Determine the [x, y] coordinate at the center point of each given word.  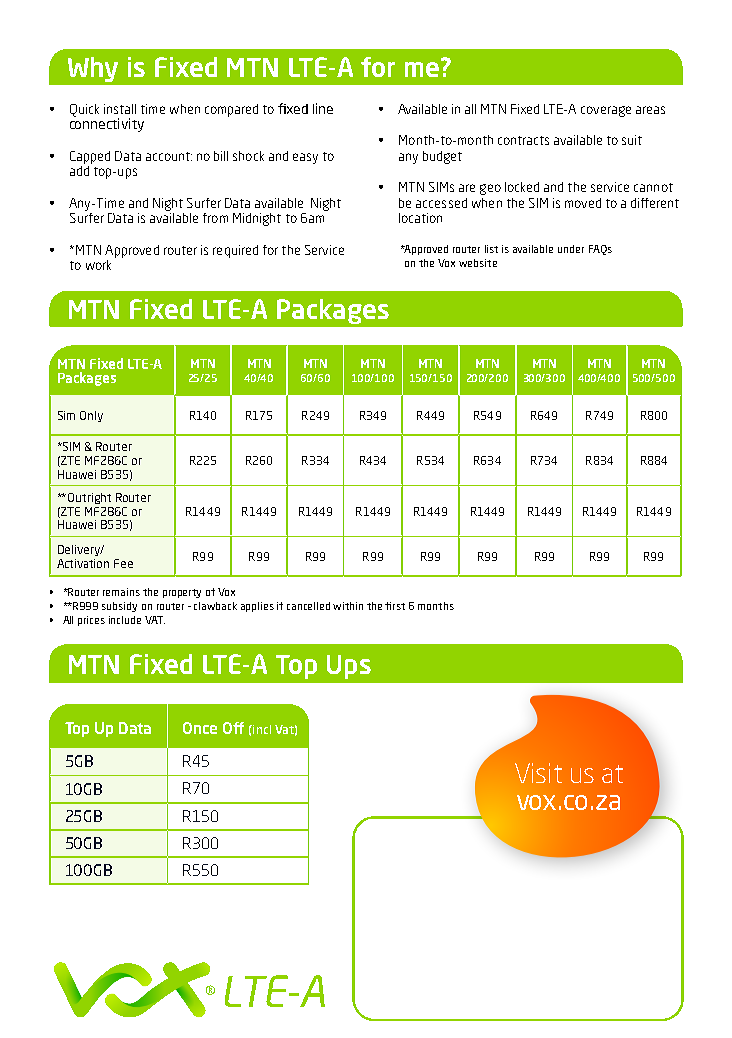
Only [91, 416]
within [348, 606]
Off [233, 728]
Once [200, 728]
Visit [538, 773]
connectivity [107, 124]
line [323, 108]
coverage [606, 111]
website [478, 263]
